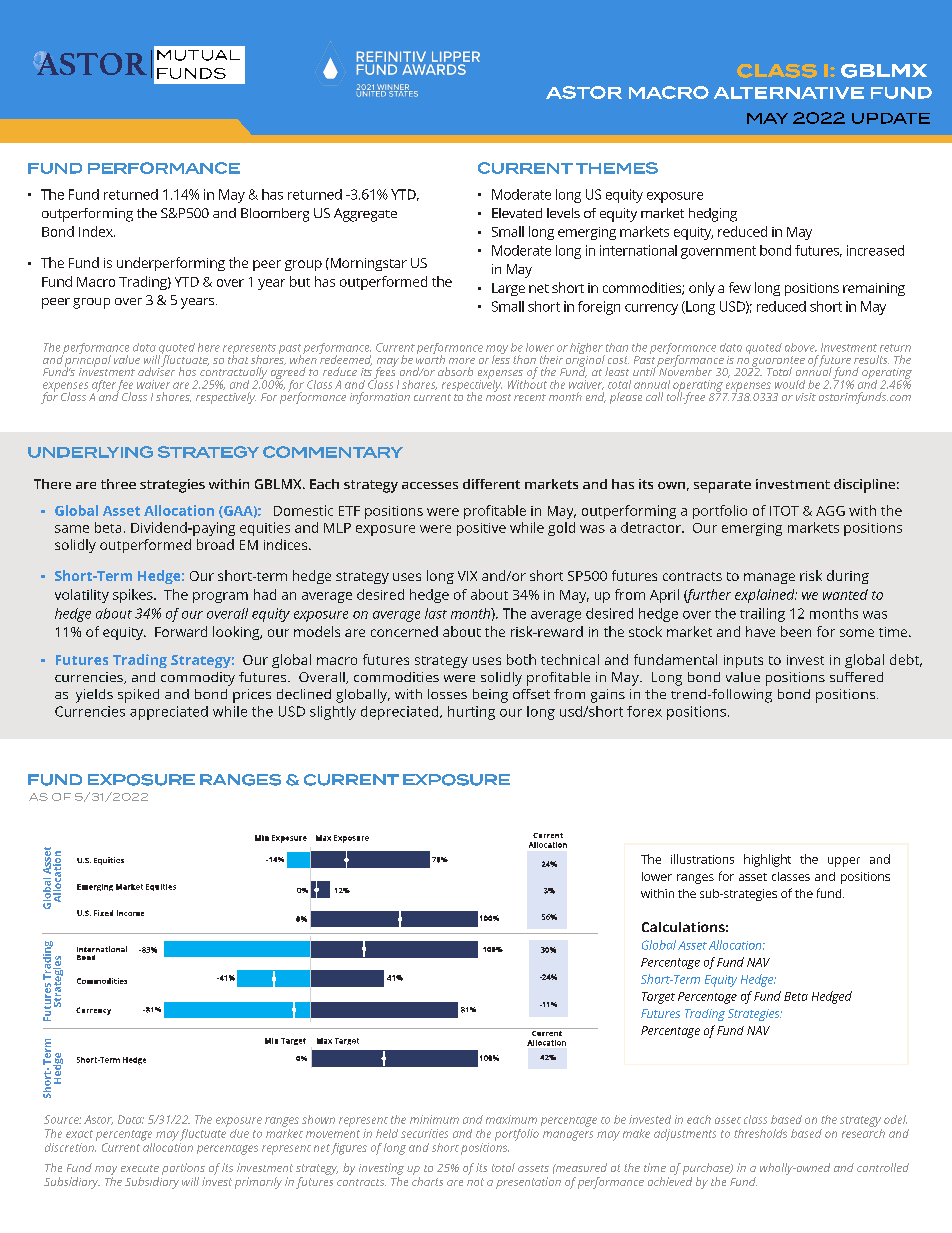 The width and height of the page is (952, 1233). Describe the element at coordinates (275, 215) in the page. I see `Bloomberg` at that location.
